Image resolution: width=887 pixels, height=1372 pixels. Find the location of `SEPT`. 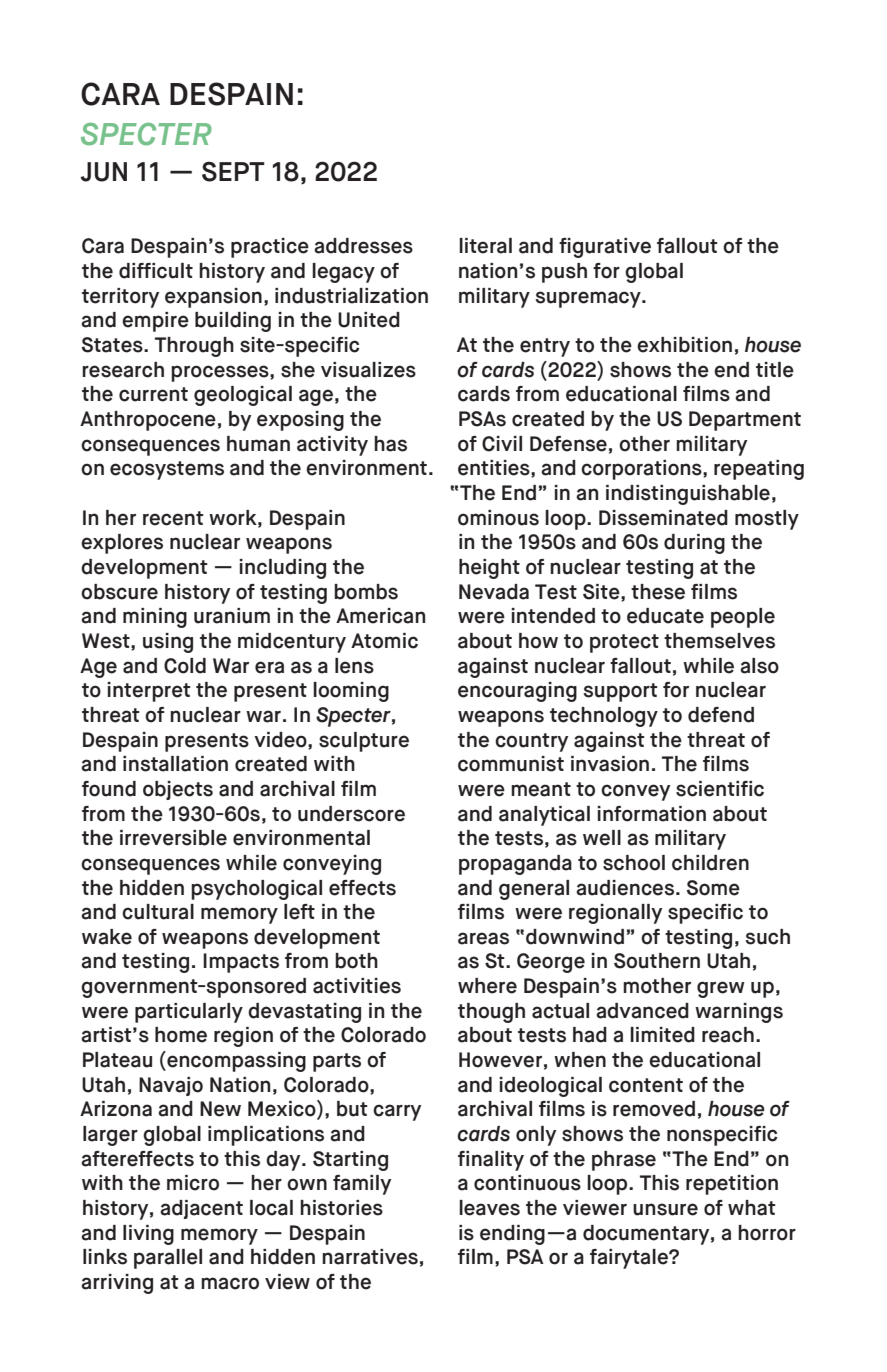

SEPT is located at coordinates (233, 172).
